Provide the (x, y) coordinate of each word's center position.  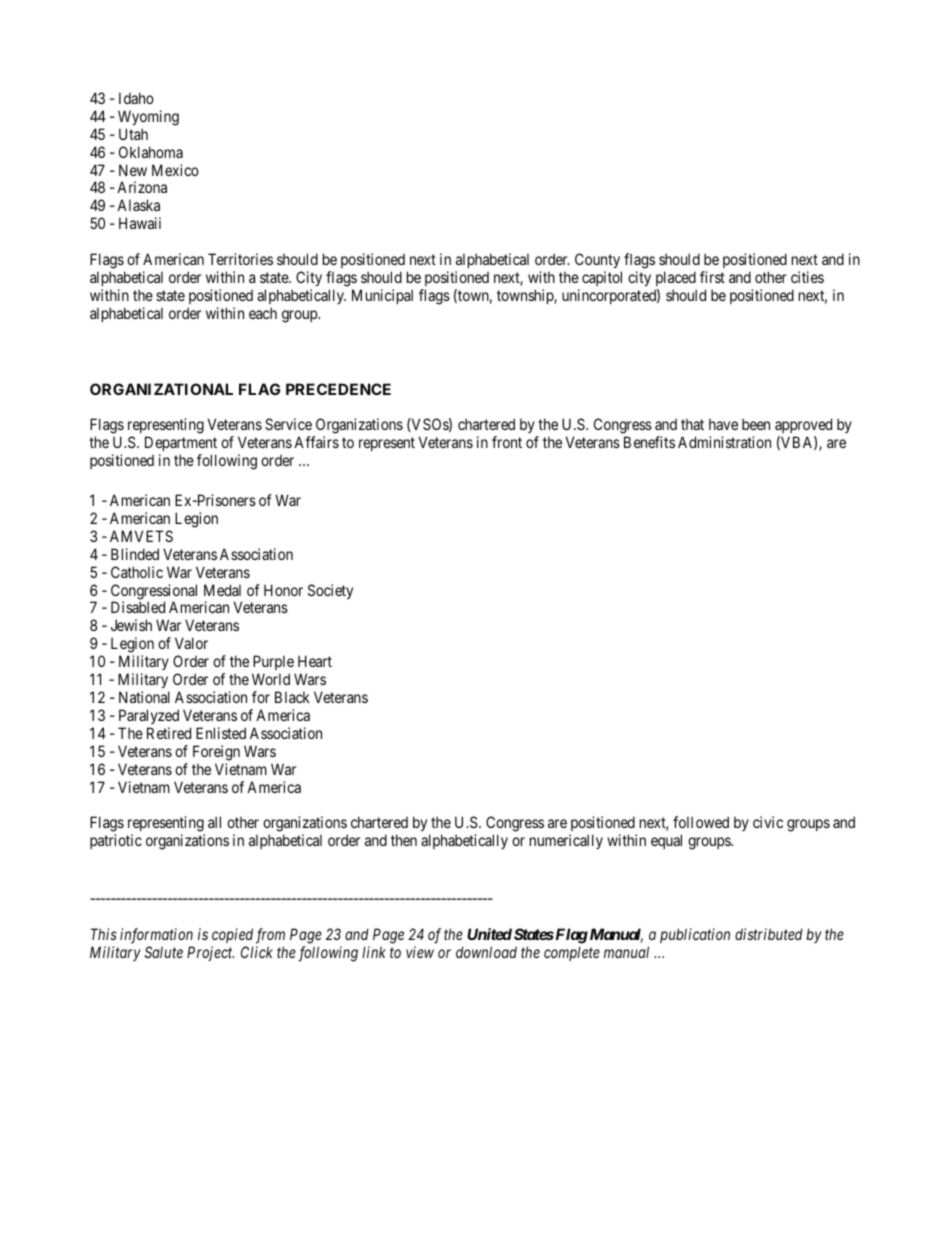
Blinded (135, 554)
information (156, 936)
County (598, 262)
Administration (724, 442)
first (712, 277)
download (486, 952)
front (507, 442)
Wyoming (148, 118)
